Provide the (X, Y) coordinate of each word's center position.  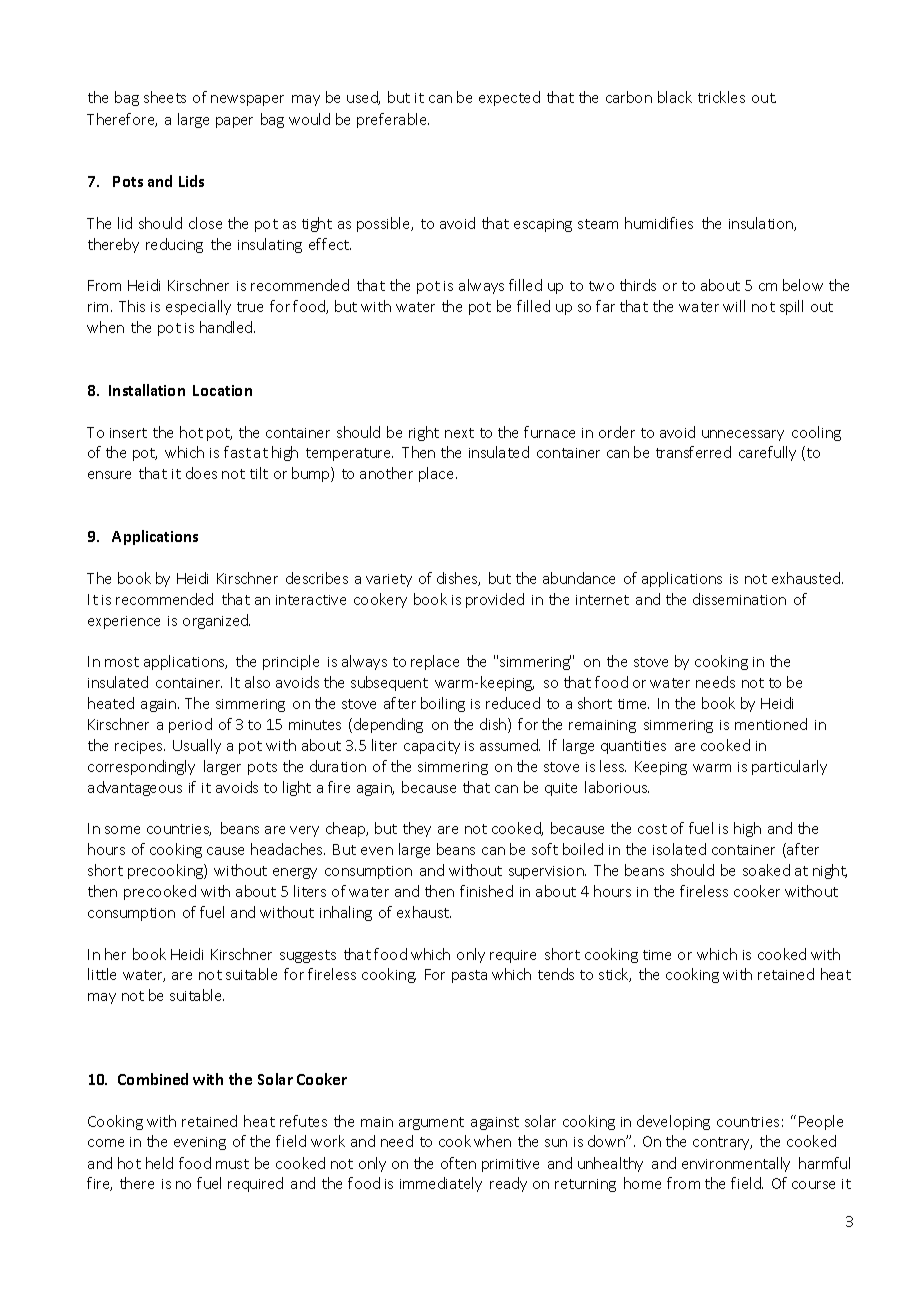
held (159, 1163)
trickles (721, 97)
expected (509, 98)
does (201, 473)
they (417, 829)
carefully (767, 453)
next (459, 433)
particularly (789, 767)
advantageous (135, 788)
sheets (165, 97)
